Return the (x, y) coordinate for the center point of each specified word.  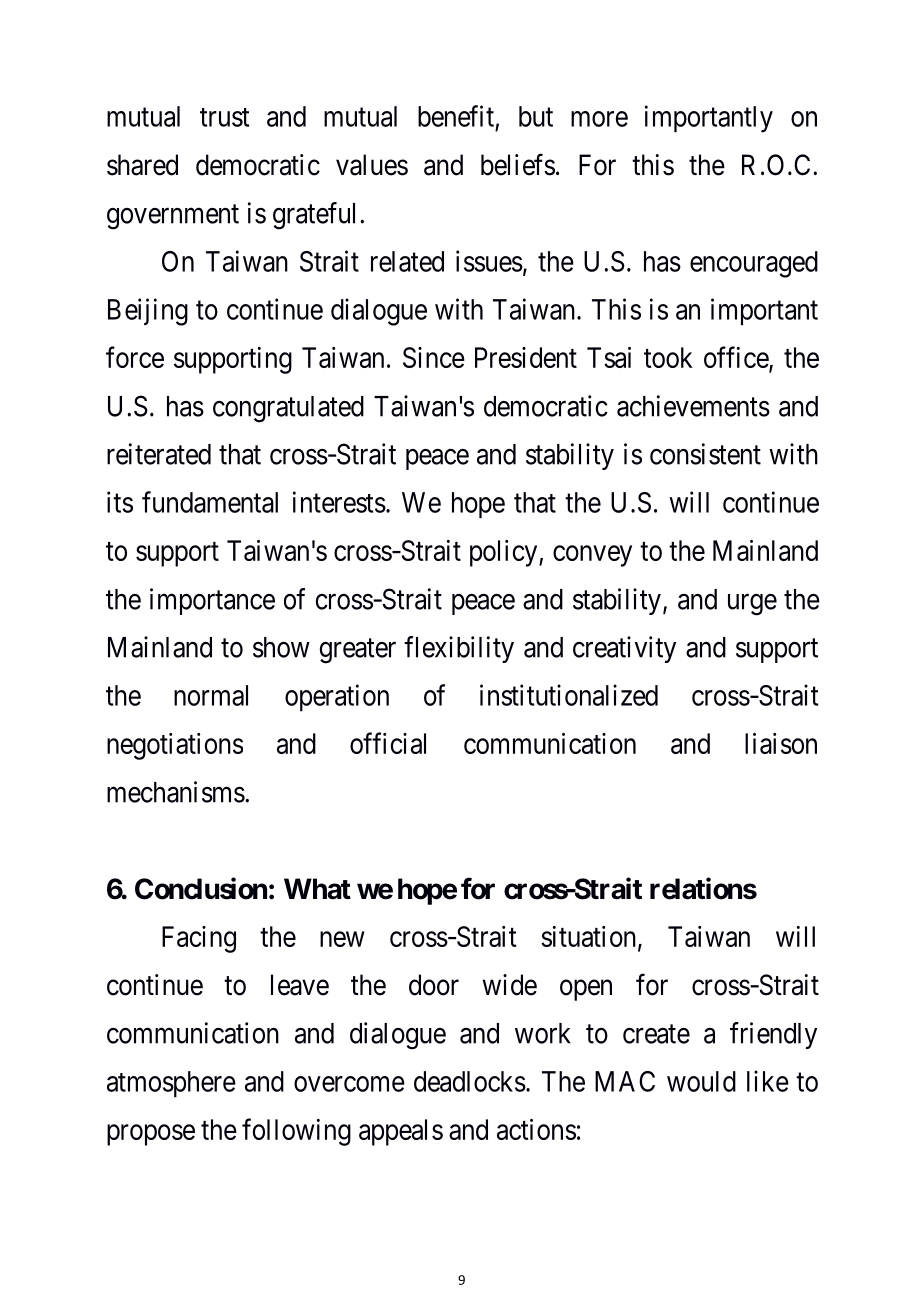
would (701, 1081)
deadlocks (470, 1081)
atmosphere (171, 1084)
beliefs (518, 164)
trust (224, 117)
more (599, 119)
